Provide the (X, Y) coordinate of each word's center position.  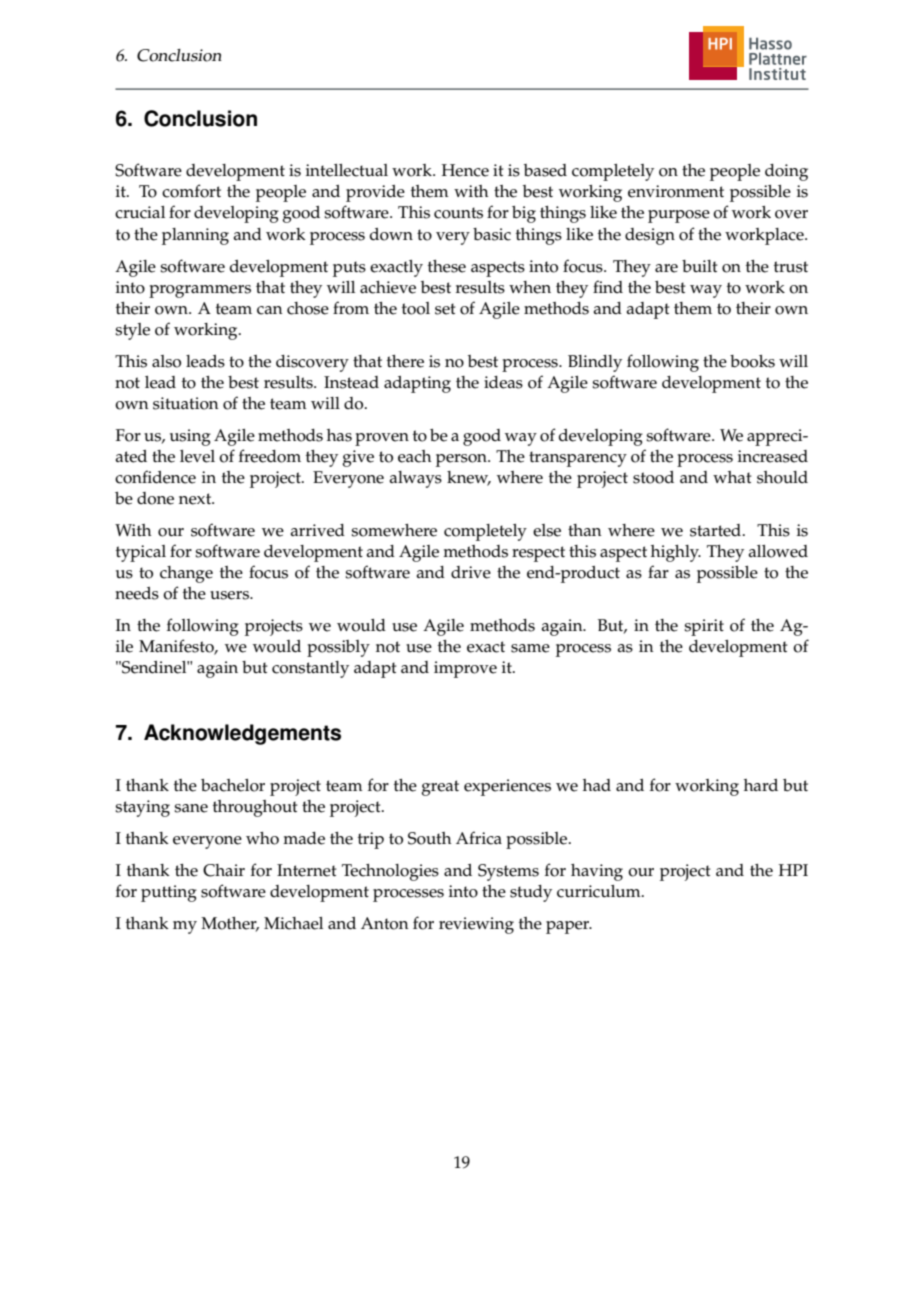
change (186, 574)
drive (471, 572)
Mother (230, 924)
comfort (191, 191)
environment (676, 191)
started (717, 530)
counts (458, 213)
